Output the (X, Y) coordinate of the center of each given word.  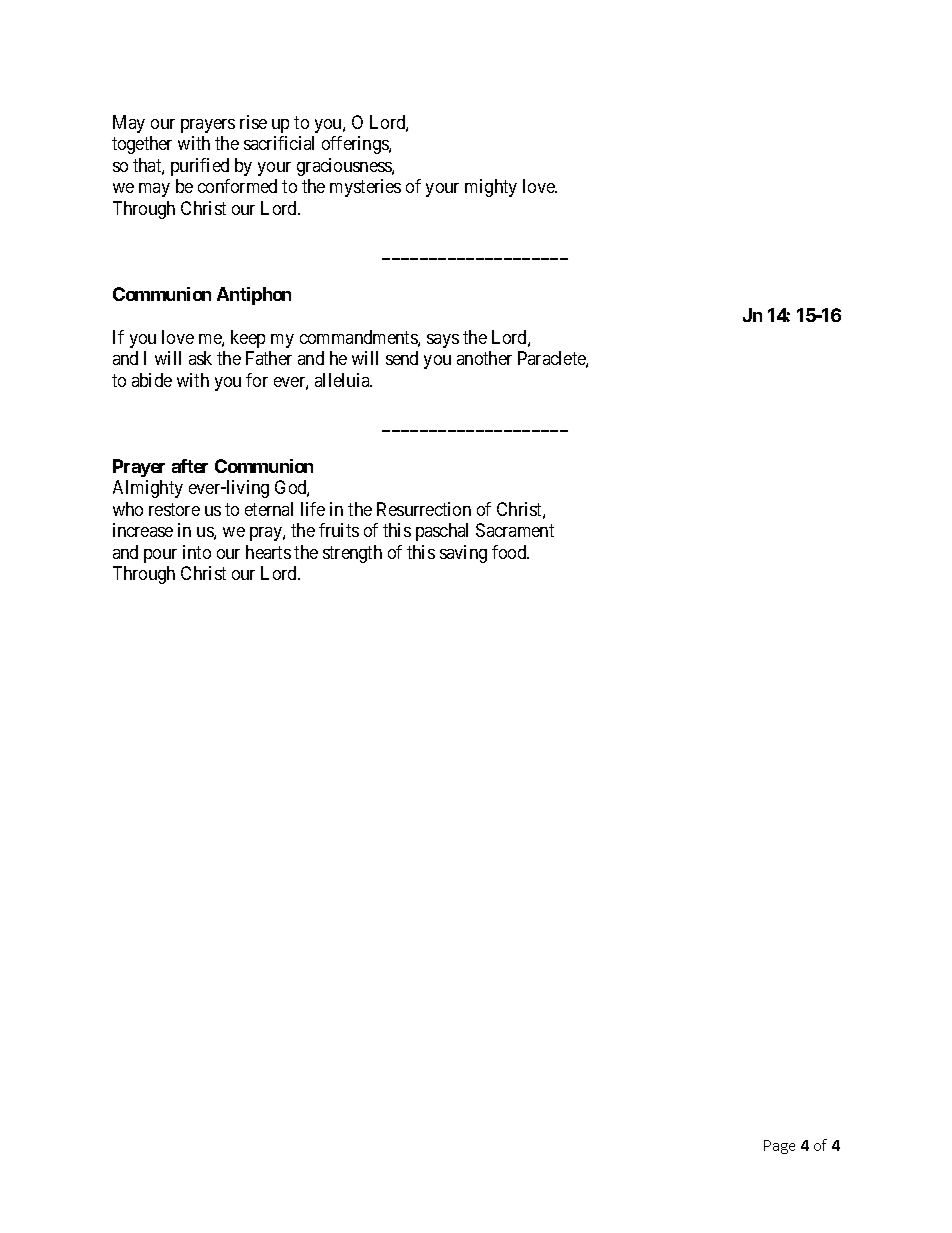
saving (463, 554)
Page (779, 1147)
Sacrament (515, 530)
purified (200, 167)
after (190, 466)
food (510, 552)
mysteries (365, 188)
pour (160, 556)
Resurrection (424, 509)
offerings (356, 145)
